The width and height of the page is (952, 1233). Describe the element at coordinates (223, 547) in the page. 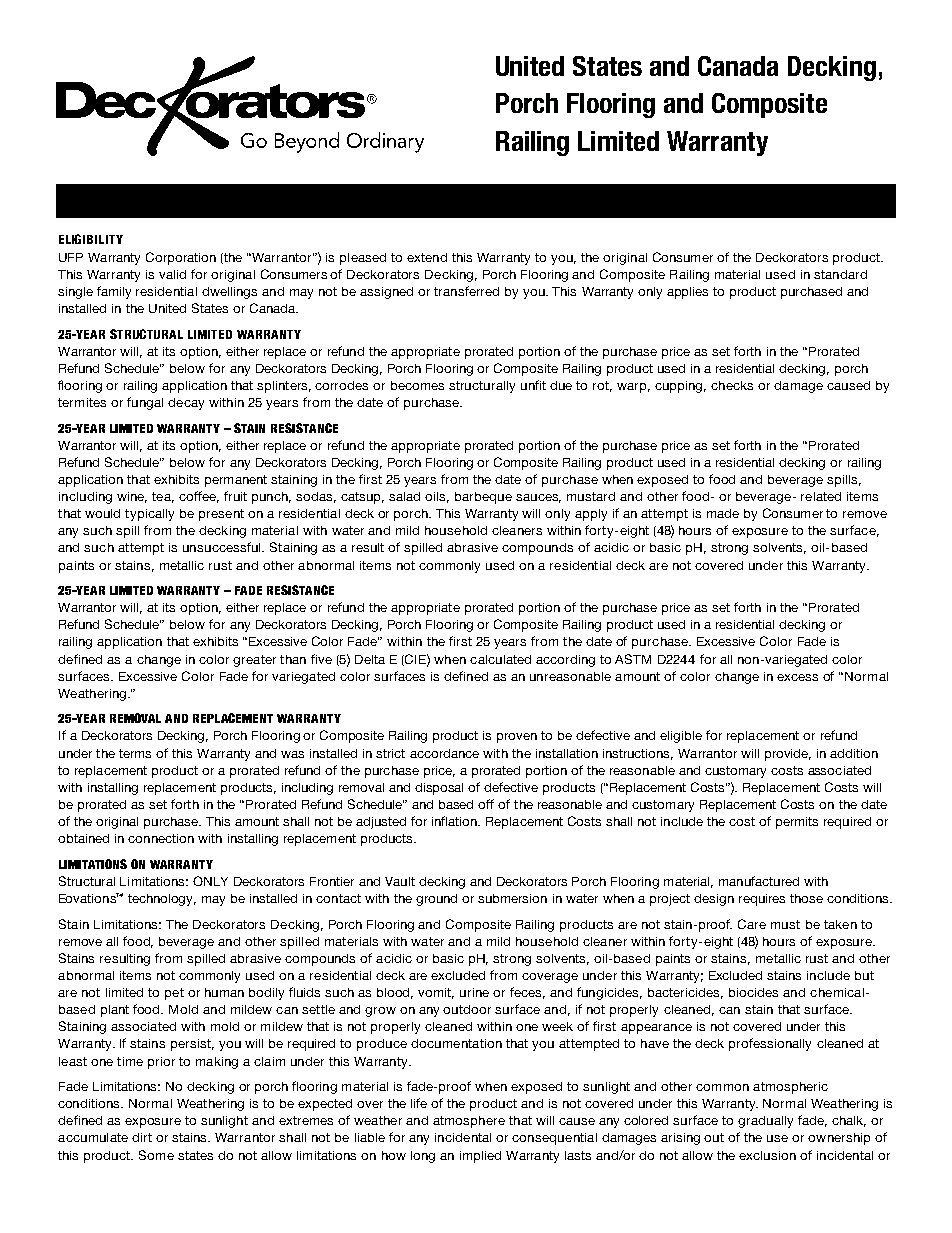

I see `unsuccessful` at that location.
